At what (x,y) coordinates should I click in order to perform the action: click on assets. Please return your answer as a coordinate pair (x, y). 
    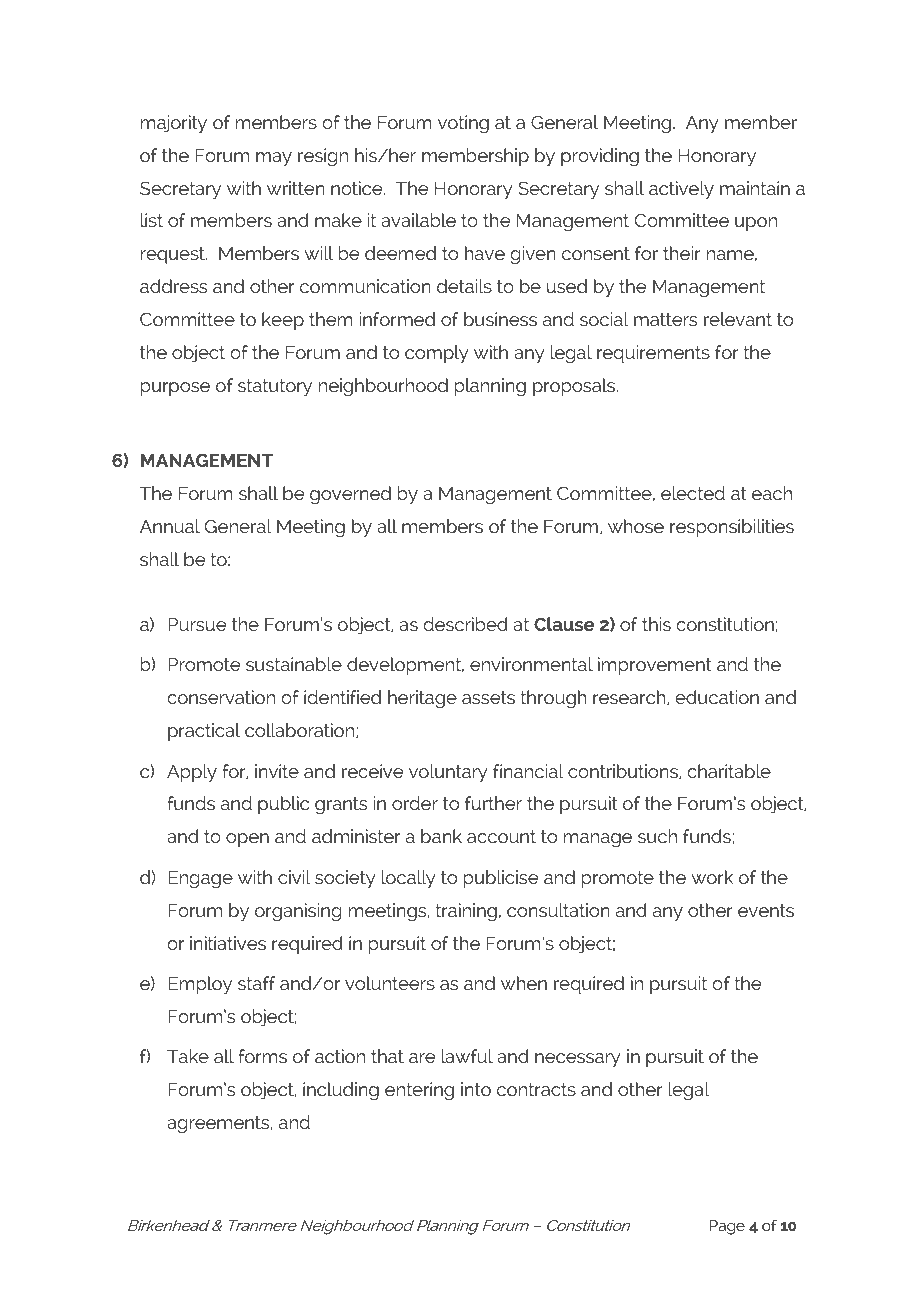
    Looking at the image, I should click on (488, 697).
